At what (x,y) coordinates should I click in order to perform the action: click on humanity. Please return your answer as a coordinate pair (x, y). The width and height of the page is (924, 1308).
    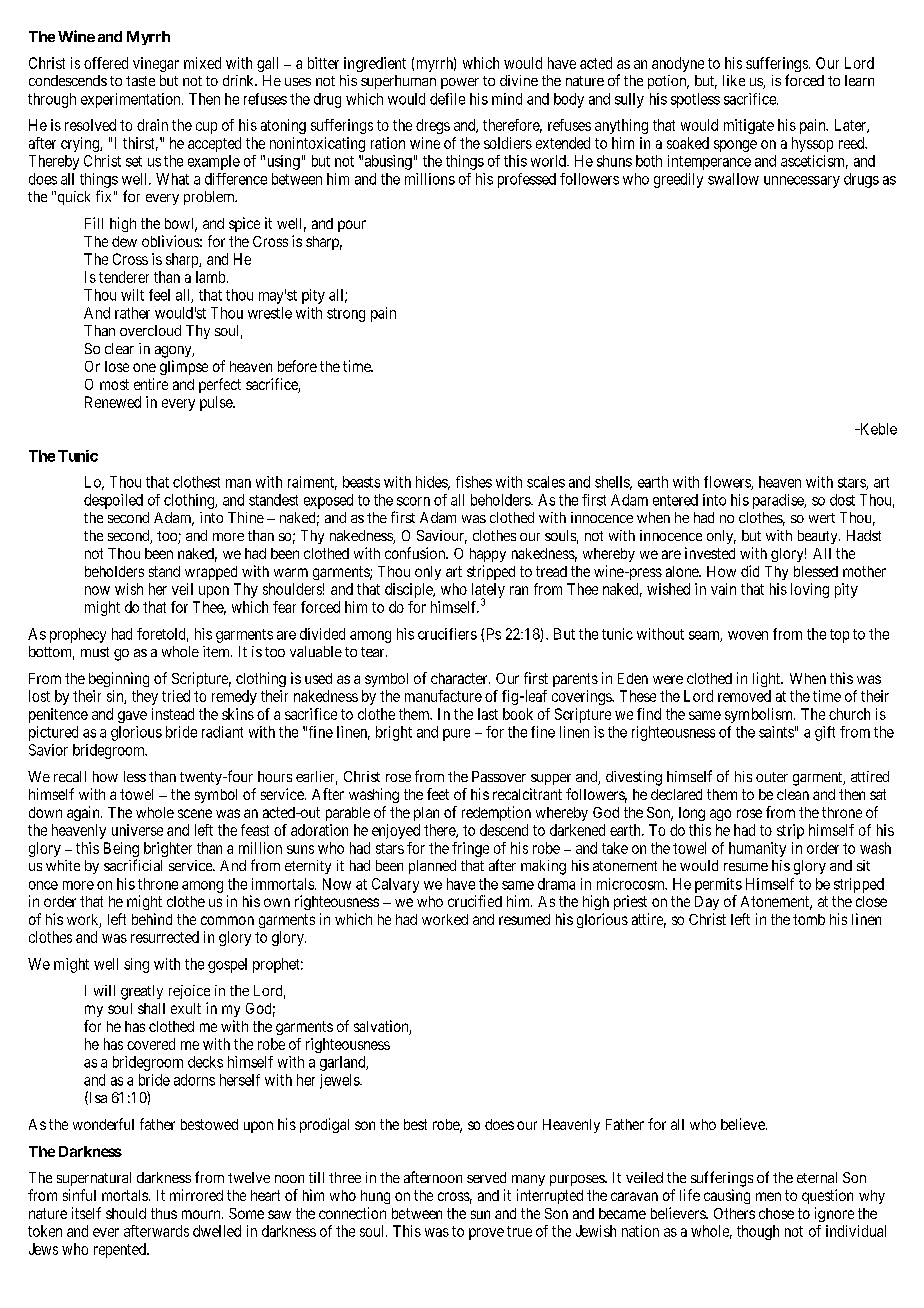
    Looking at the image, I should click on (757, 849).
